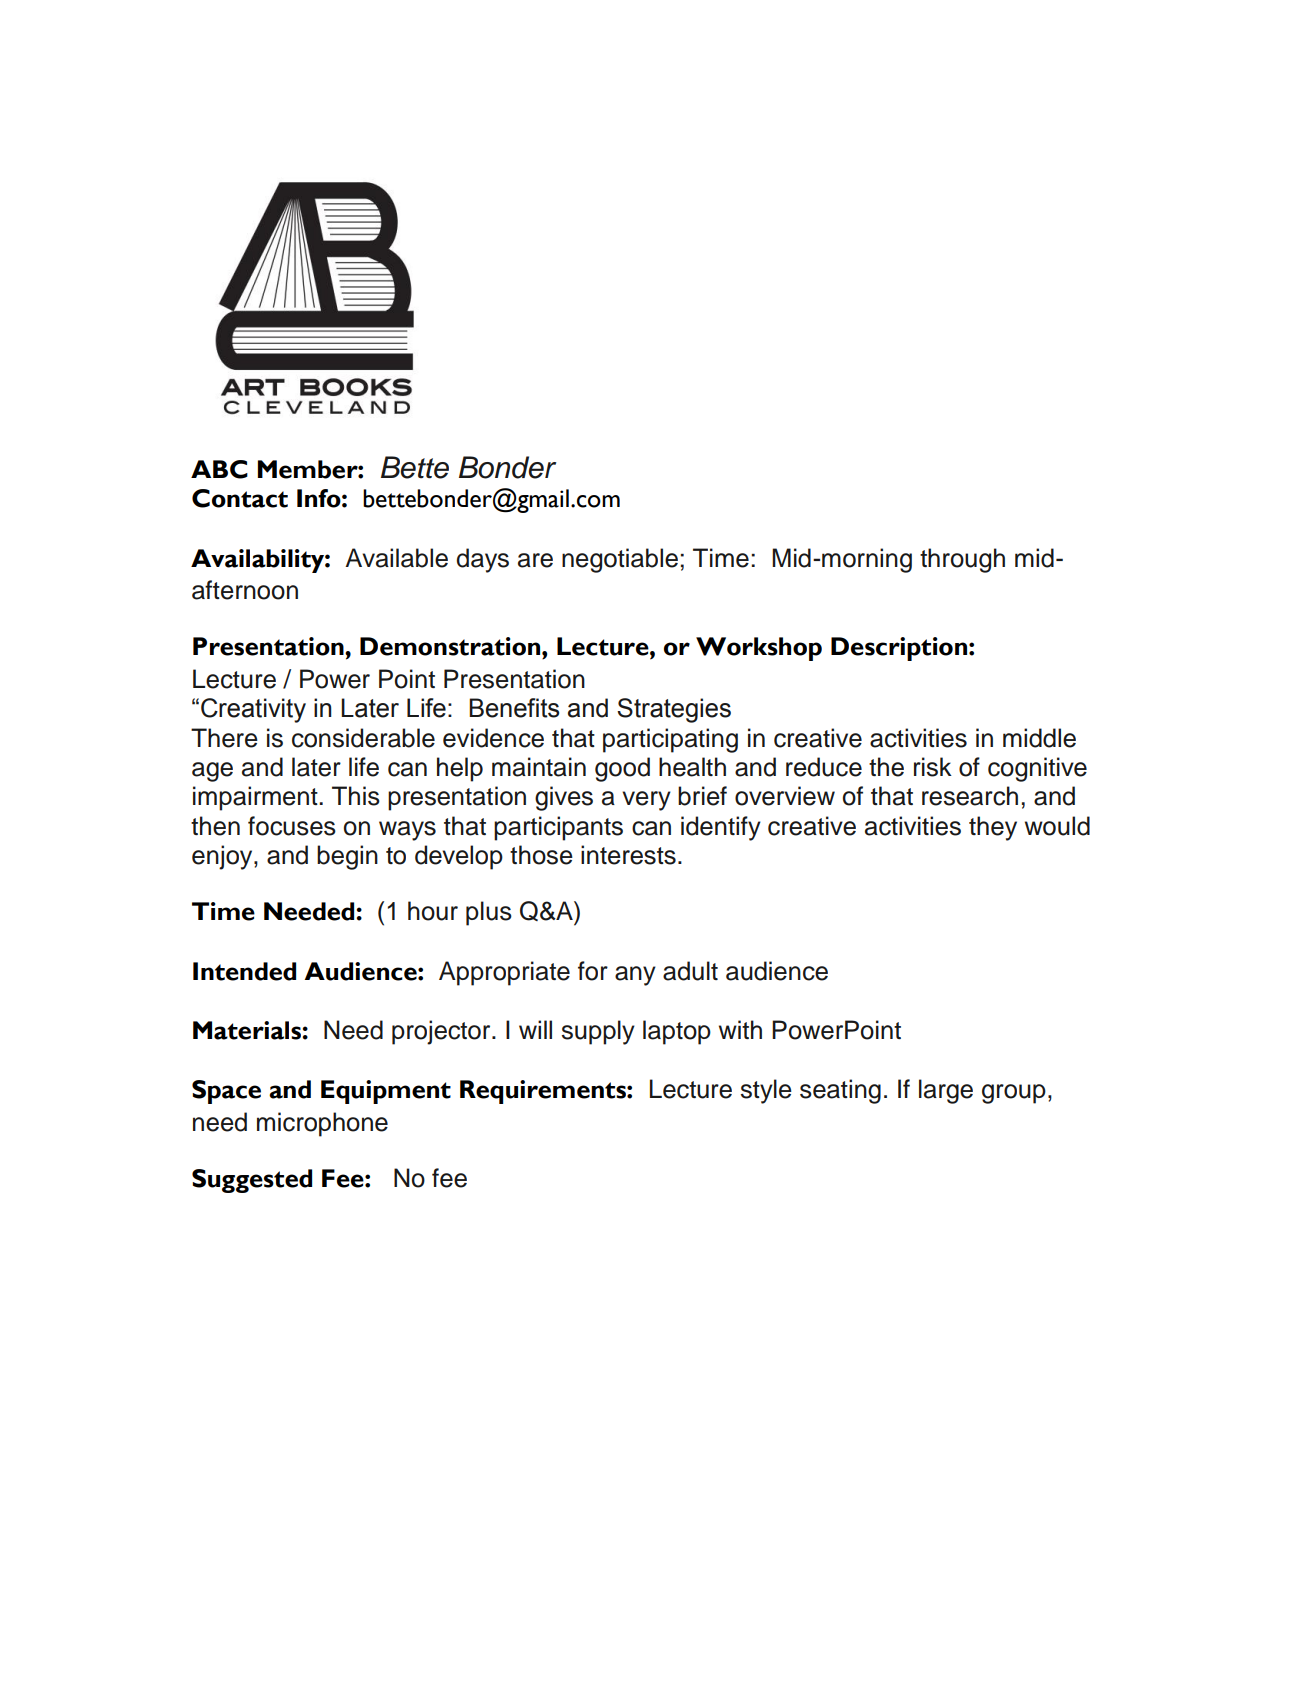  I want to click on they, so click(993, 828).
